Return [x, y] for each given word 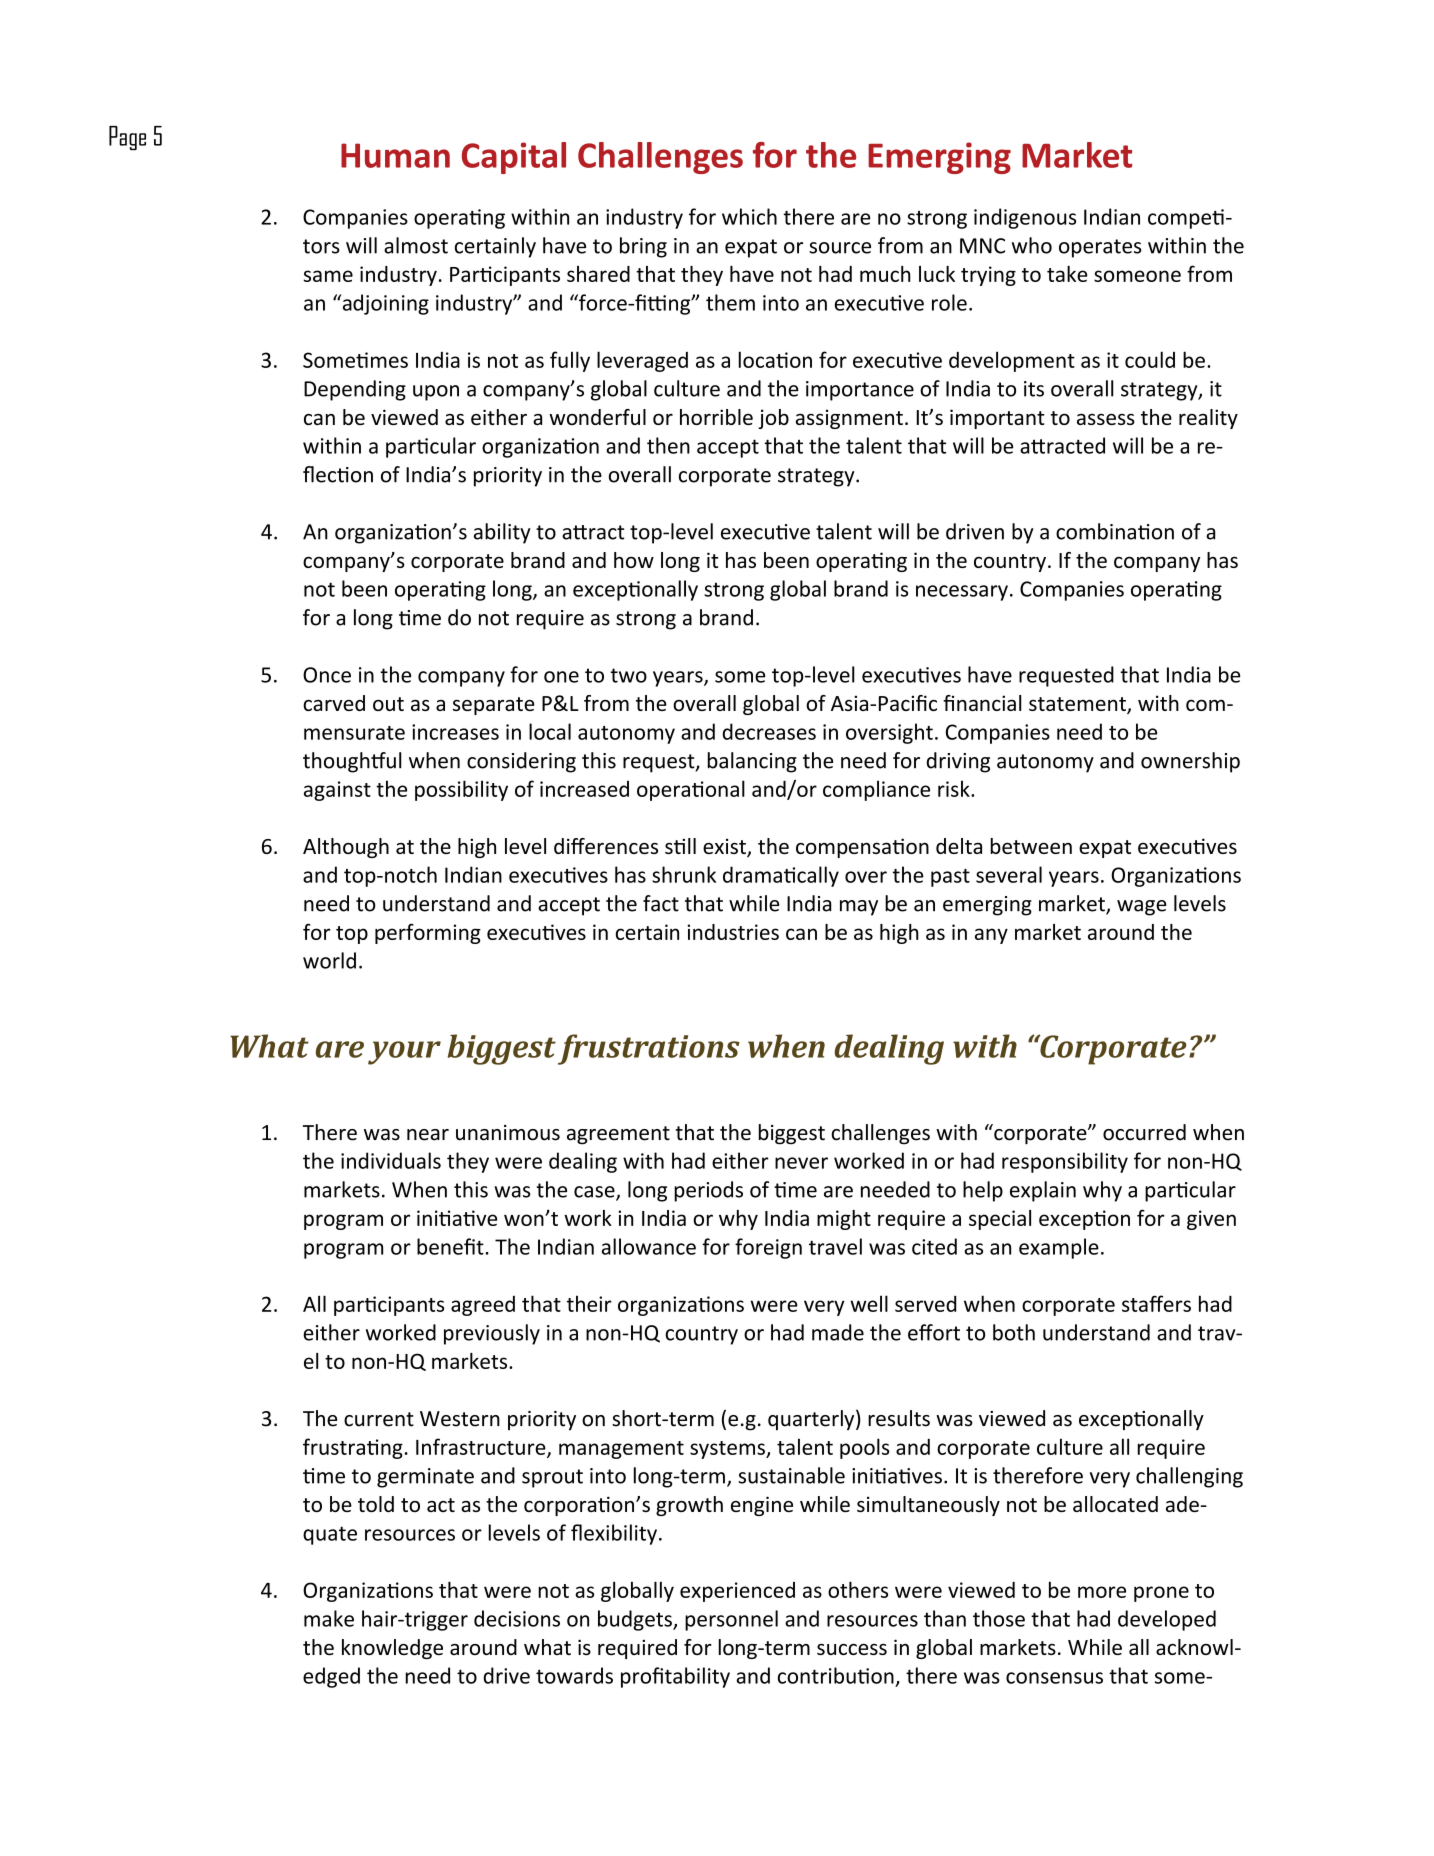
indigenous [1025, 218]
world [329, 960]
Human [395, 155]
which [749, 216]
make [329, 1618]
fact [661, 903]
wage [1142, 908]
